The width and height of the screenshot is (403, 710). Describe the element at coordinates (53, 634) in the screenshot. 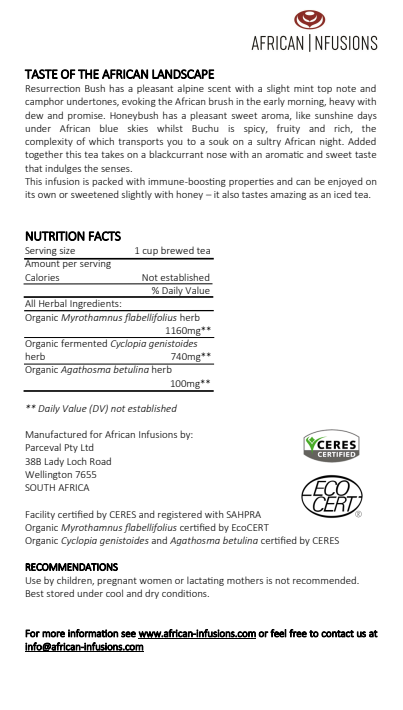

I see `more` at that location.
